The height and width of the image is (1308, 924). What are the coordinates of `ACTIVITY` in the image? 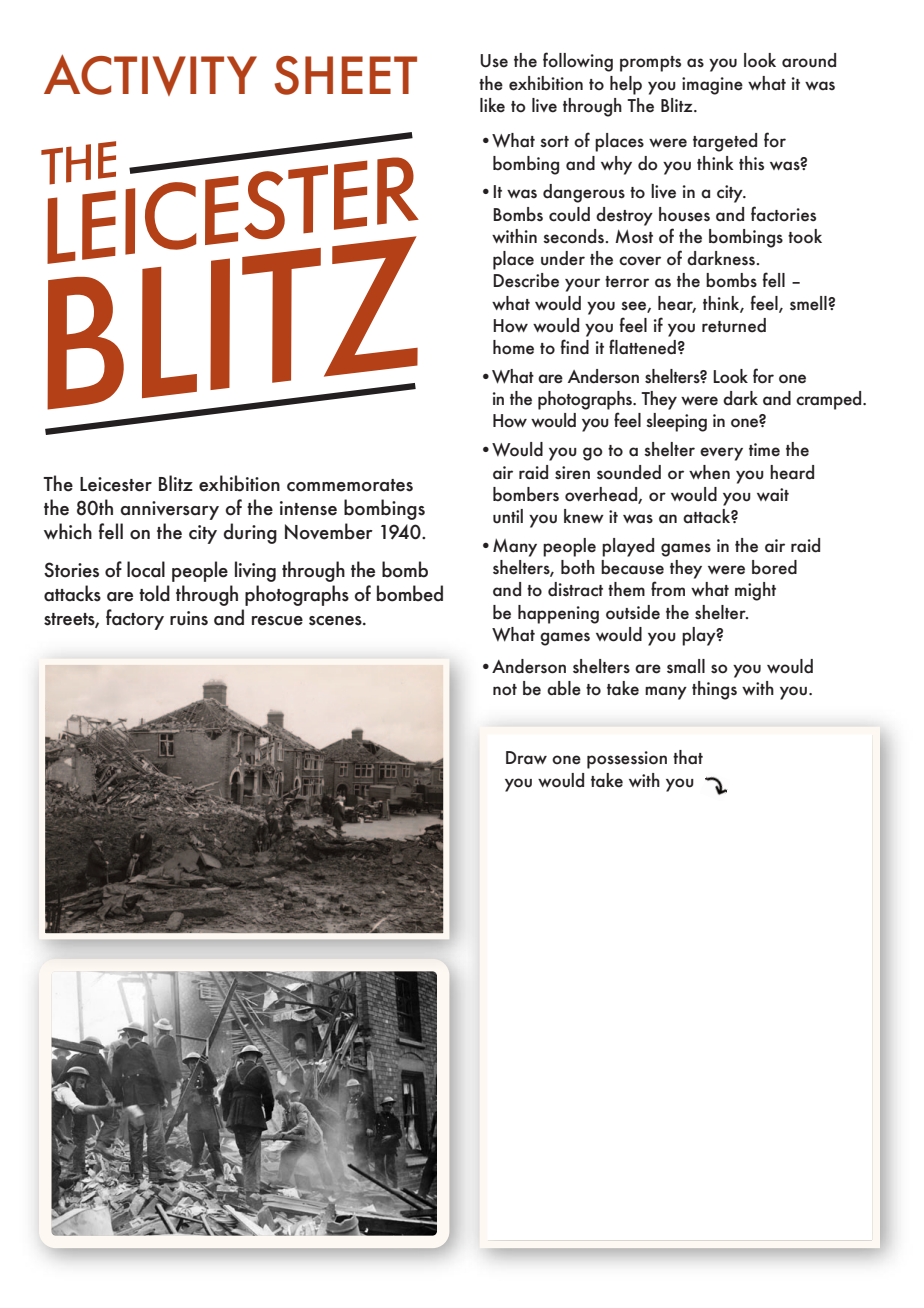 It's located at (150, 75).
